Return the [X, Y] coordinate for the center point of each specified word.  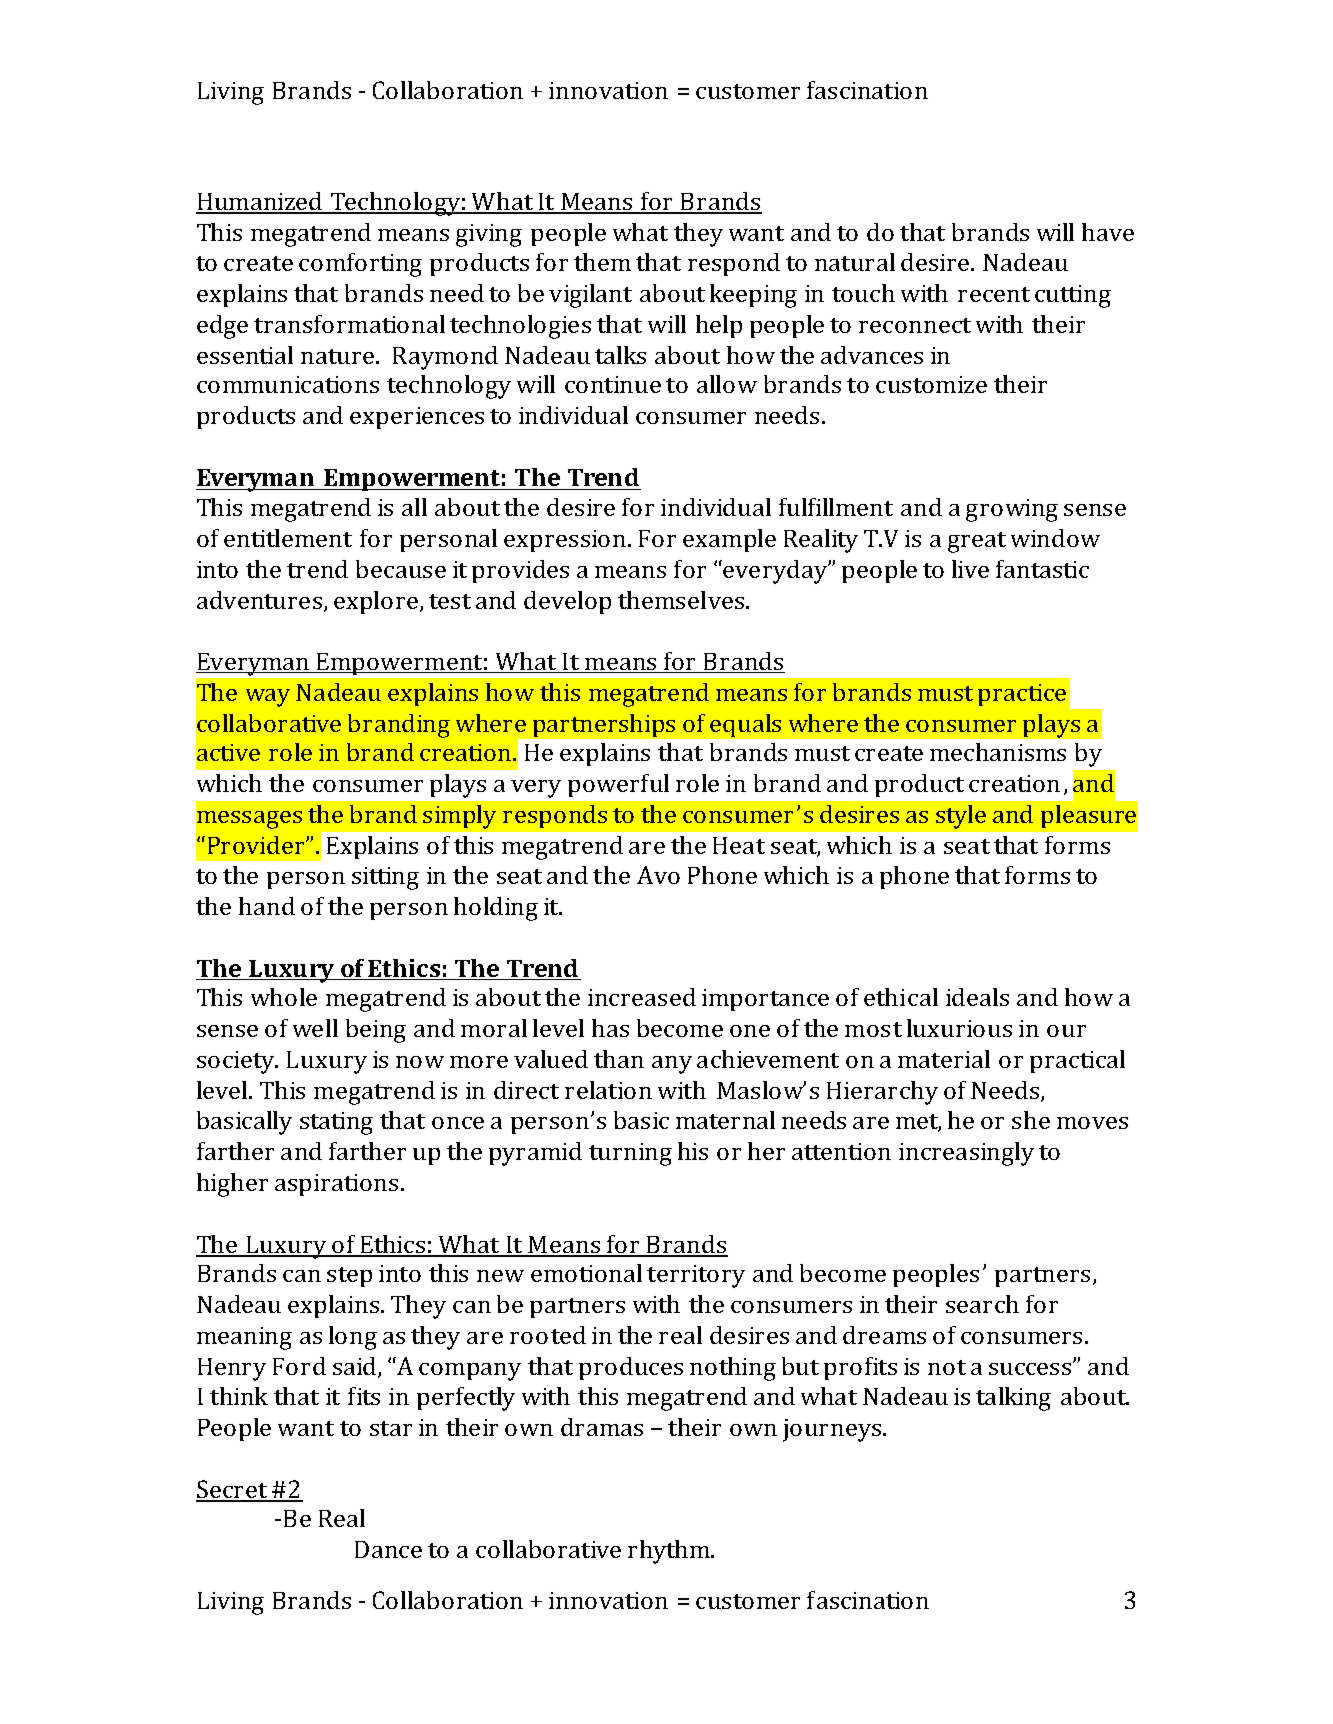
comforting [360, 265]
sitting [385, 878]
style [961, 817]
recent [994, 294]
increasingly [966, 1154]
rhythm [670, 1552]
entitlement [288, 538]
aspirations [336, 1185]
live [970, 569]
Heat [739, 845]
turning [630, 1154]
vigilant [590, 296]
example [729, 540]
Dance [388, 1549]
